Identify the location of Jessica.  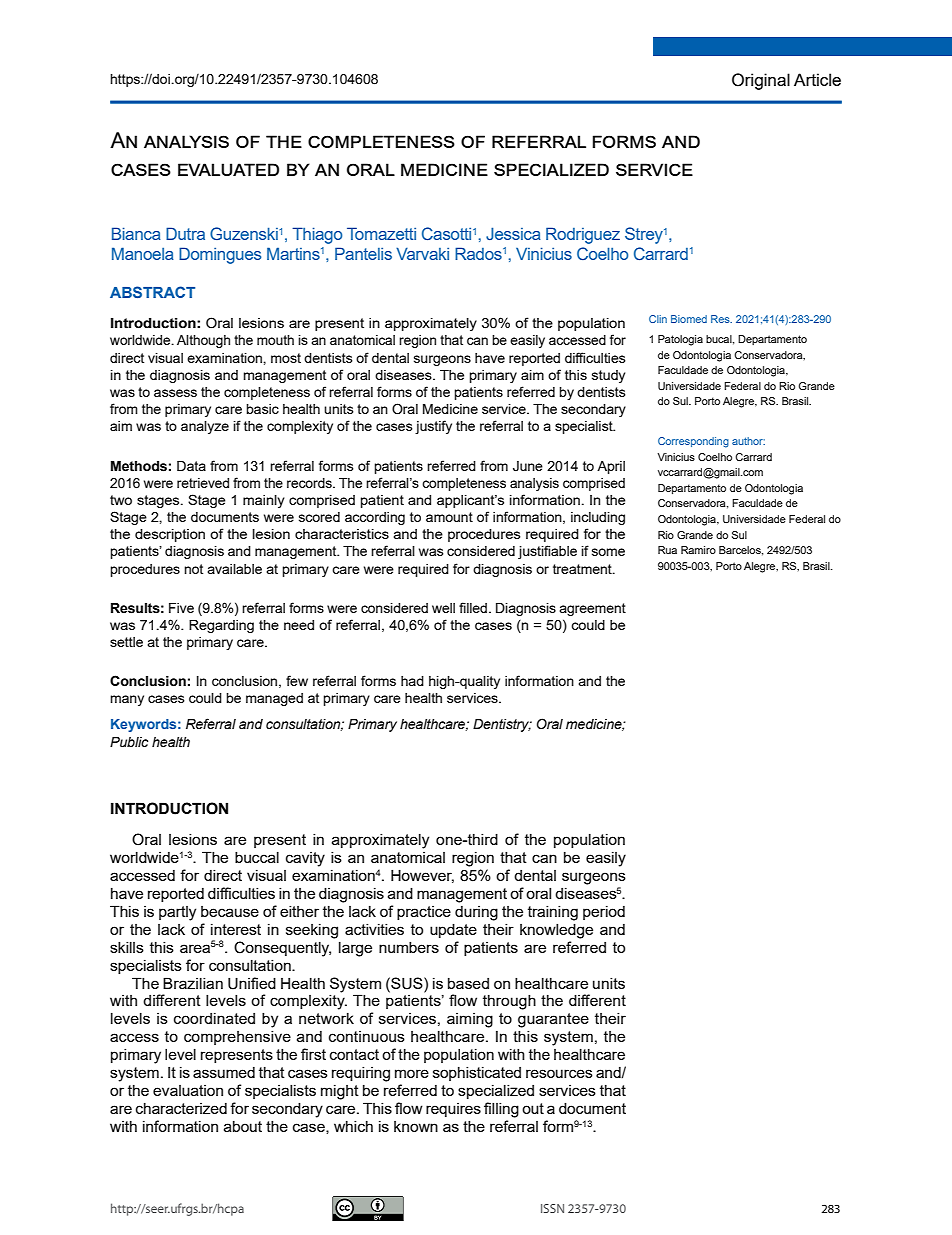
(513, 233).
